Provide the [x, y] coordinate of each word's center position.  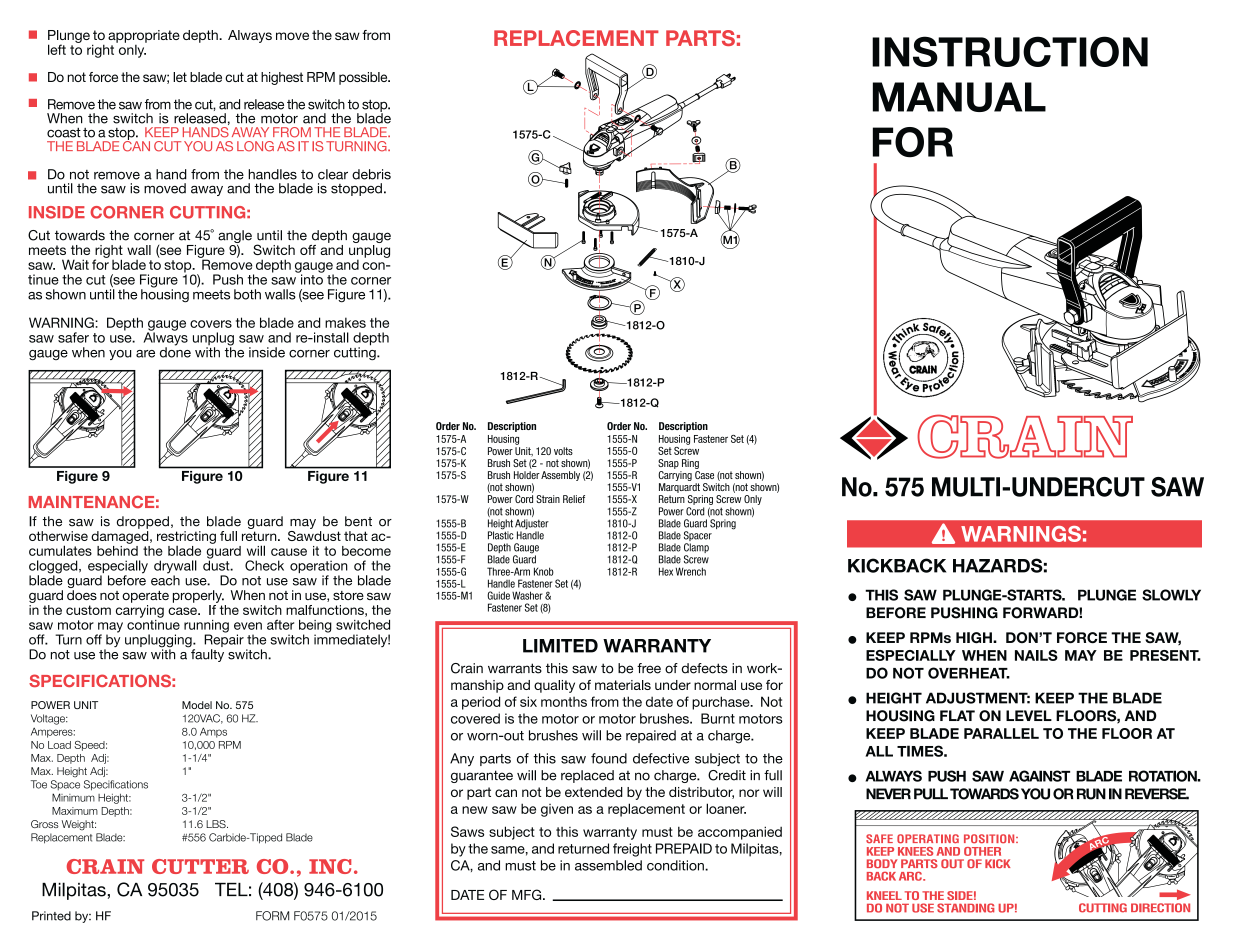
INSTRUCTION [1010, 51]
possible [364, 78]
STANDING [965, 908]
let [180, 77]
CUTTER [200, 866]
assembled [608, 865]
